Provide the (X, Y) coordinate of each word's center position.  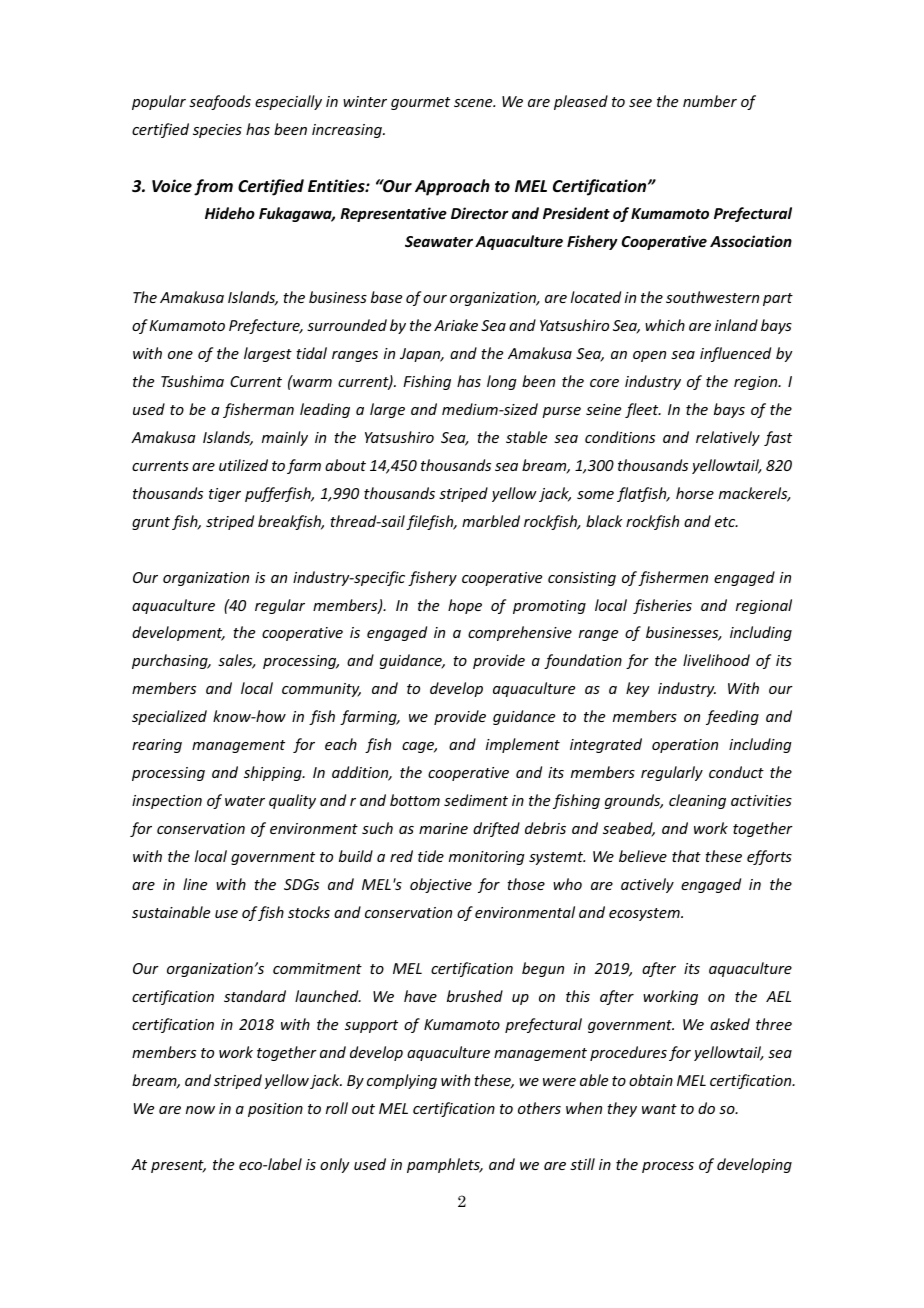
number (710, 101)
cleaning (697, 801)
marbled (491, 521)
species (217, 131)
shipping (274, 773)
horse (695, 493)
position (275, 1110)
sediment (476, 800)
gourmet (420, 103)
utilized (243, 465)
